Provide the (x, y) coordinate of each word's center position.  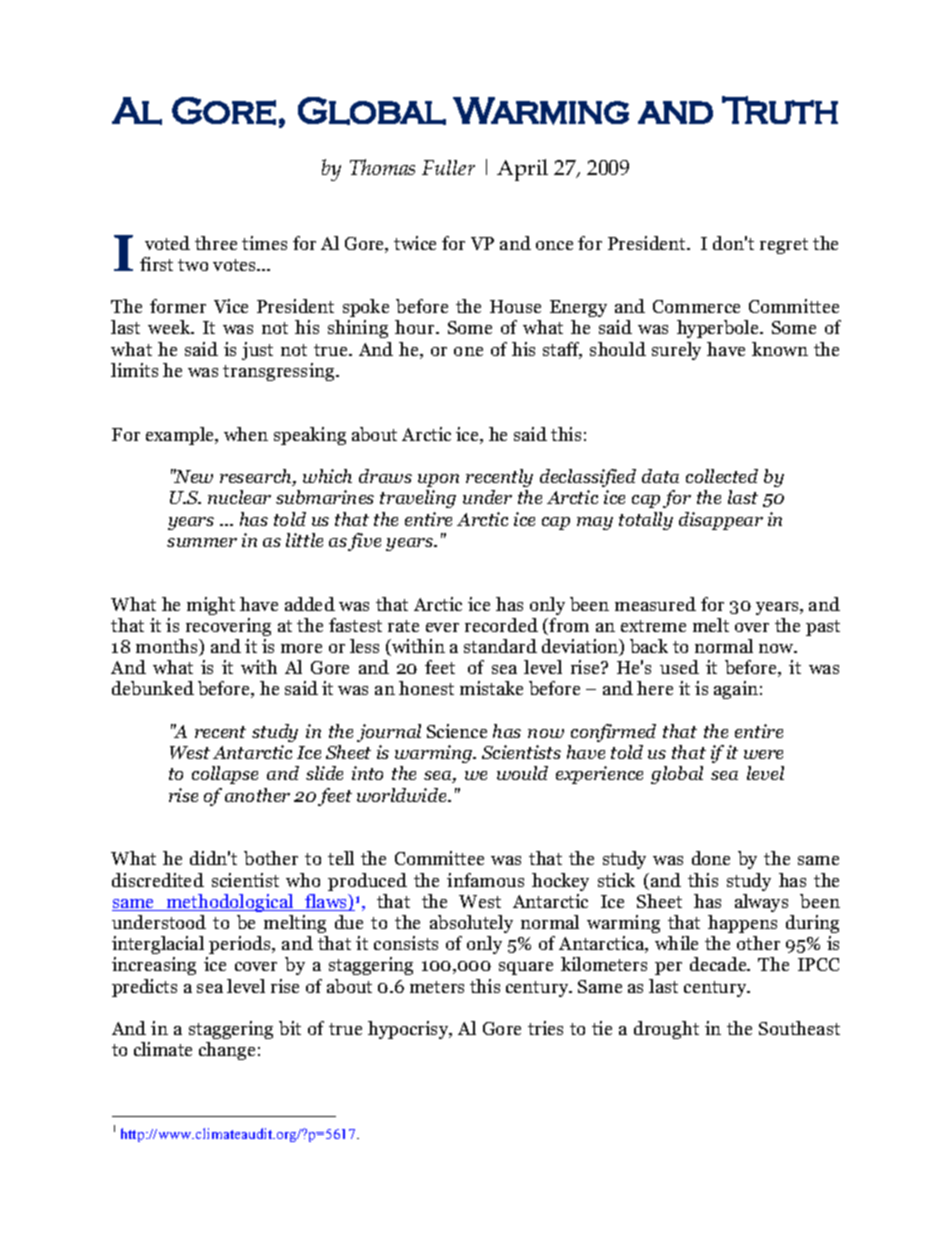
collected (722, 476)
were (763, 754)
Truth (780, 110)
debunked (153, 688)
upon (438, 480)
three (216, 243)
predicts (144, 988)
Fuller (448, 167)
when (246, 434)
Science (457, 731)
